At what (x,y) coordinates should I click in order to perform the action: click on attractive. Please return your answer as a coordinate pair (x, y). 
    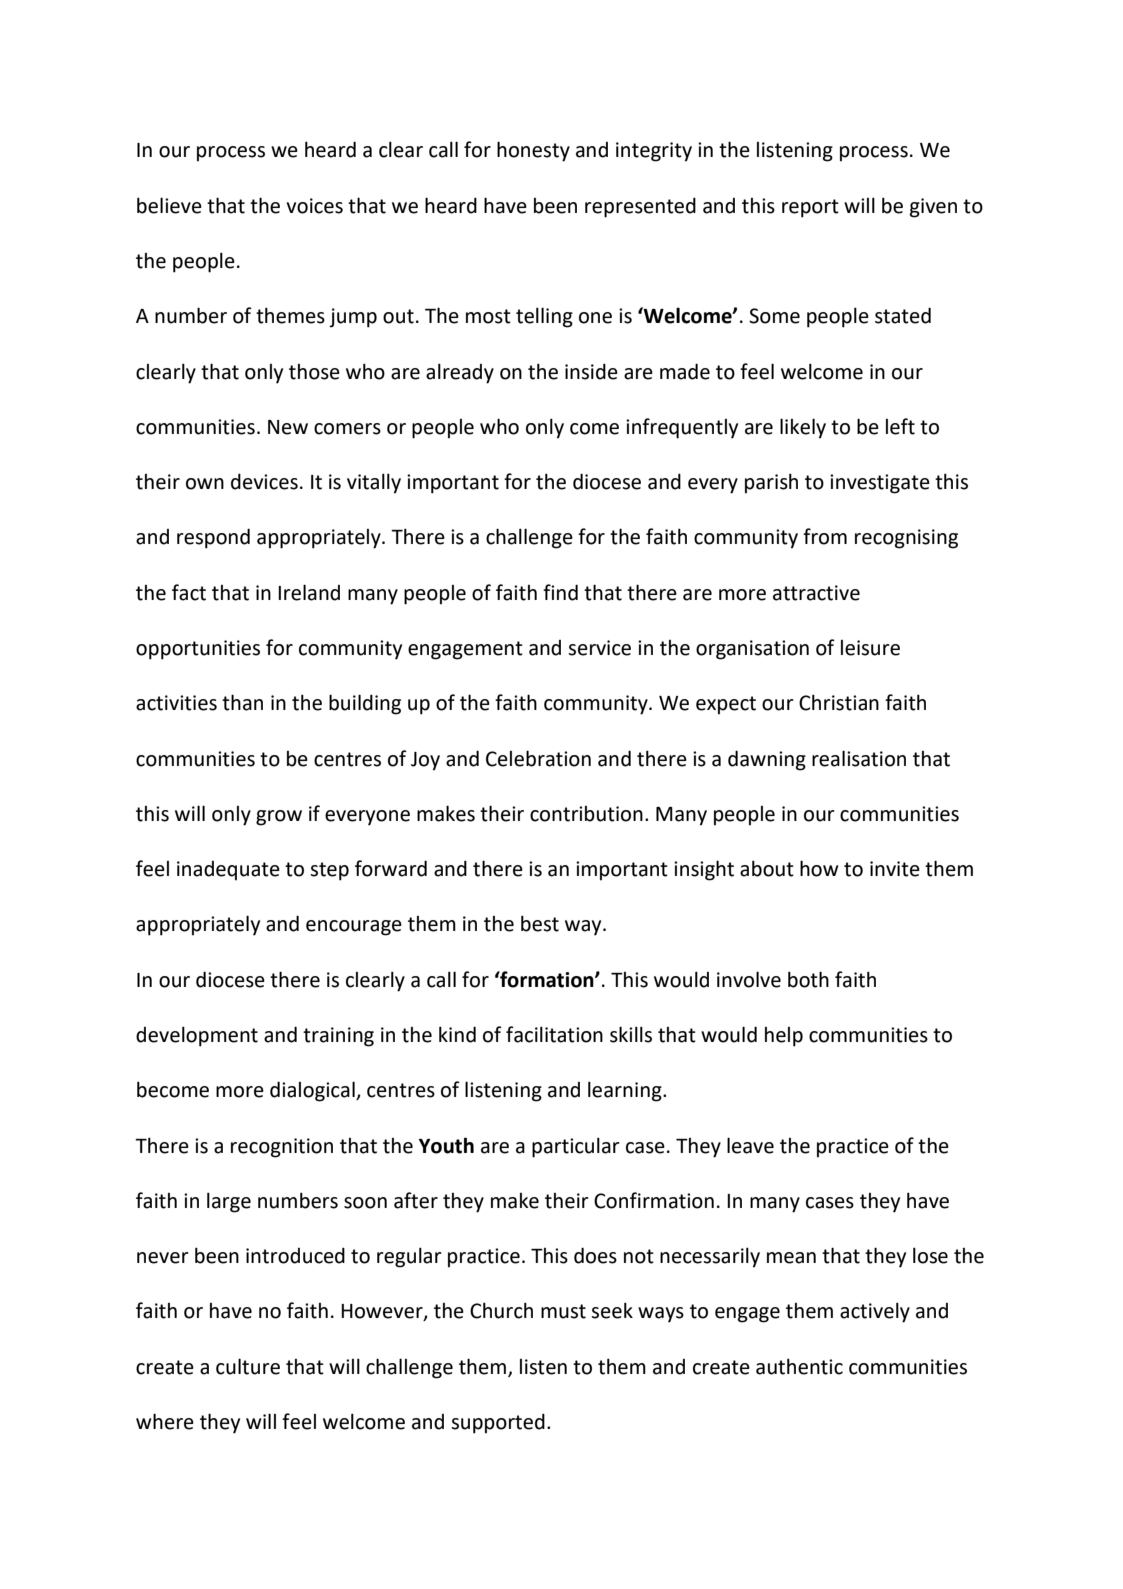
    Looking at the image, I should click on (816, 593).
